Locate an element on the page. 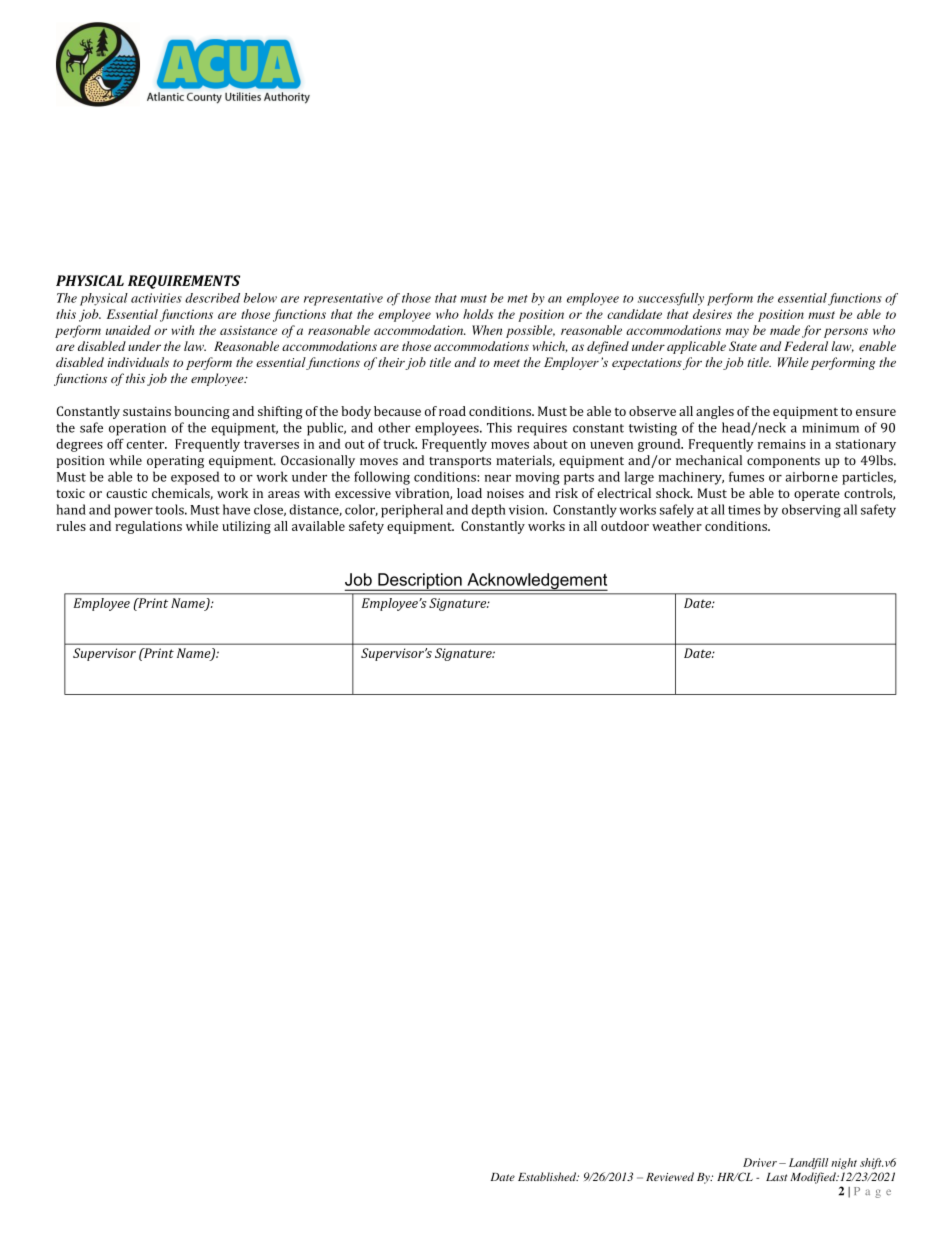  made is located at coordinates (785, 330).
